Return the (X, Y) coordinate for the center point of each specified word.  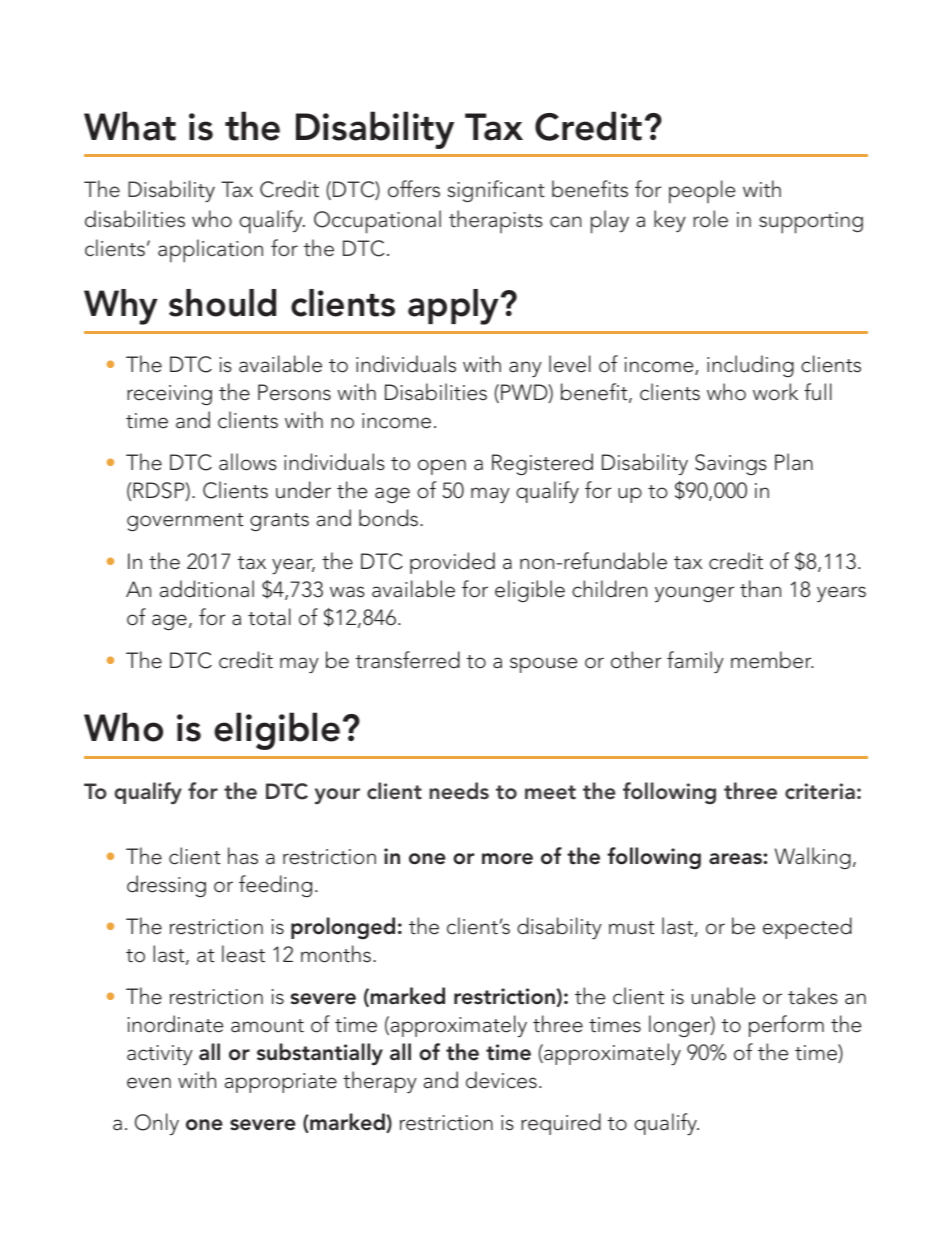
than (760, 589)
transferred (408, 660)
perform (786, 1026)
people (702, 192)
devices (501, 1080)
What (130, 126)
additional (207, 589)
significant (496, 191)
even (149, 1083)
